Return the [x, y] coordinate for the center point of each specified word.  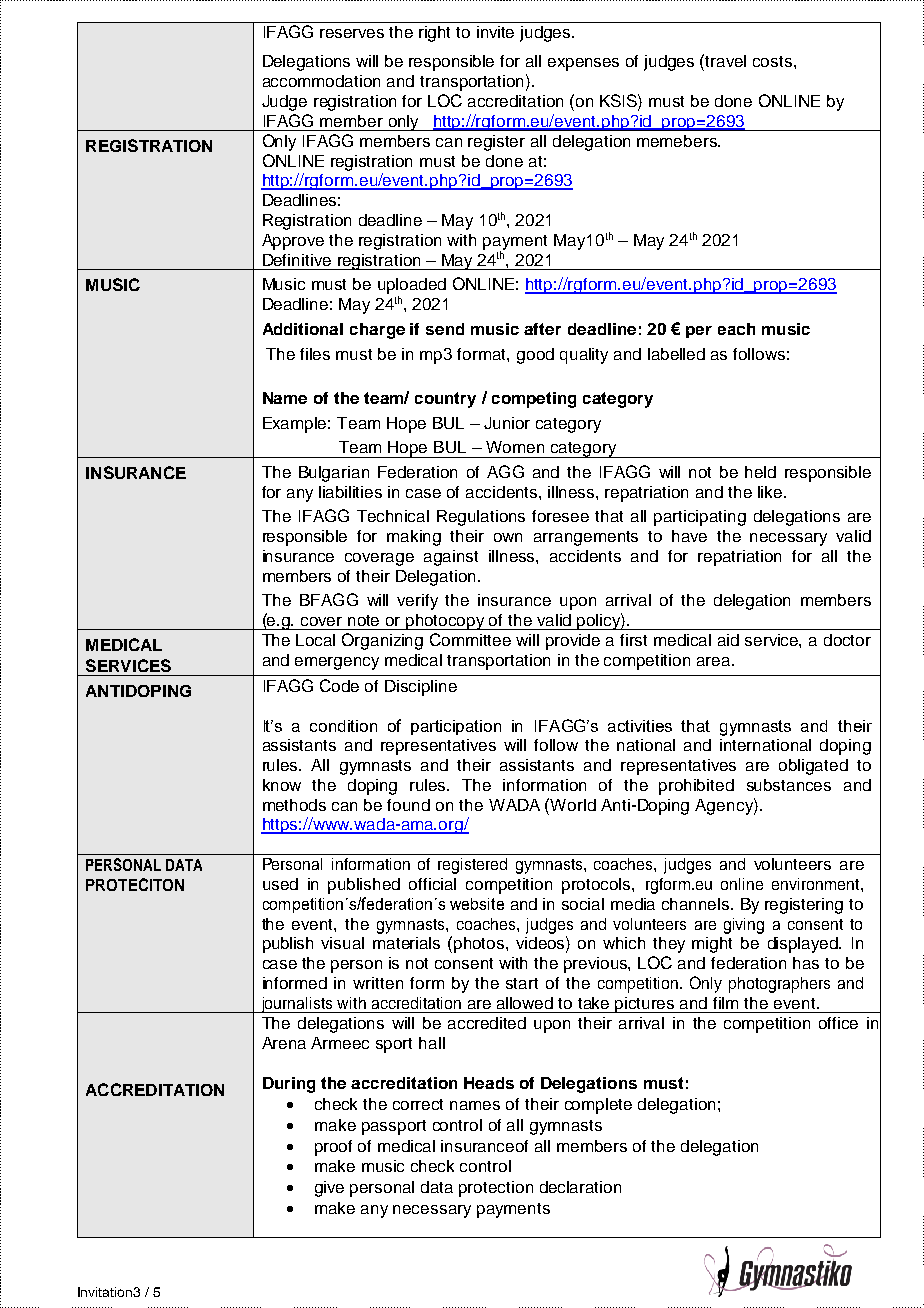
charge [377, 331]
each [736, 329]
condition [343, 726]
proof [333, 1148]
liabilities [350, 492]
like [771, 492]
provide [573, 642]
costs [772, 61]
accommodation [321, 81]
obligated [813, 767]
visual [342, 943]
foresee [560, 516]
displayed [804, 945]
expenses [583, 64]
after [542, 329]
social [583, 904]
